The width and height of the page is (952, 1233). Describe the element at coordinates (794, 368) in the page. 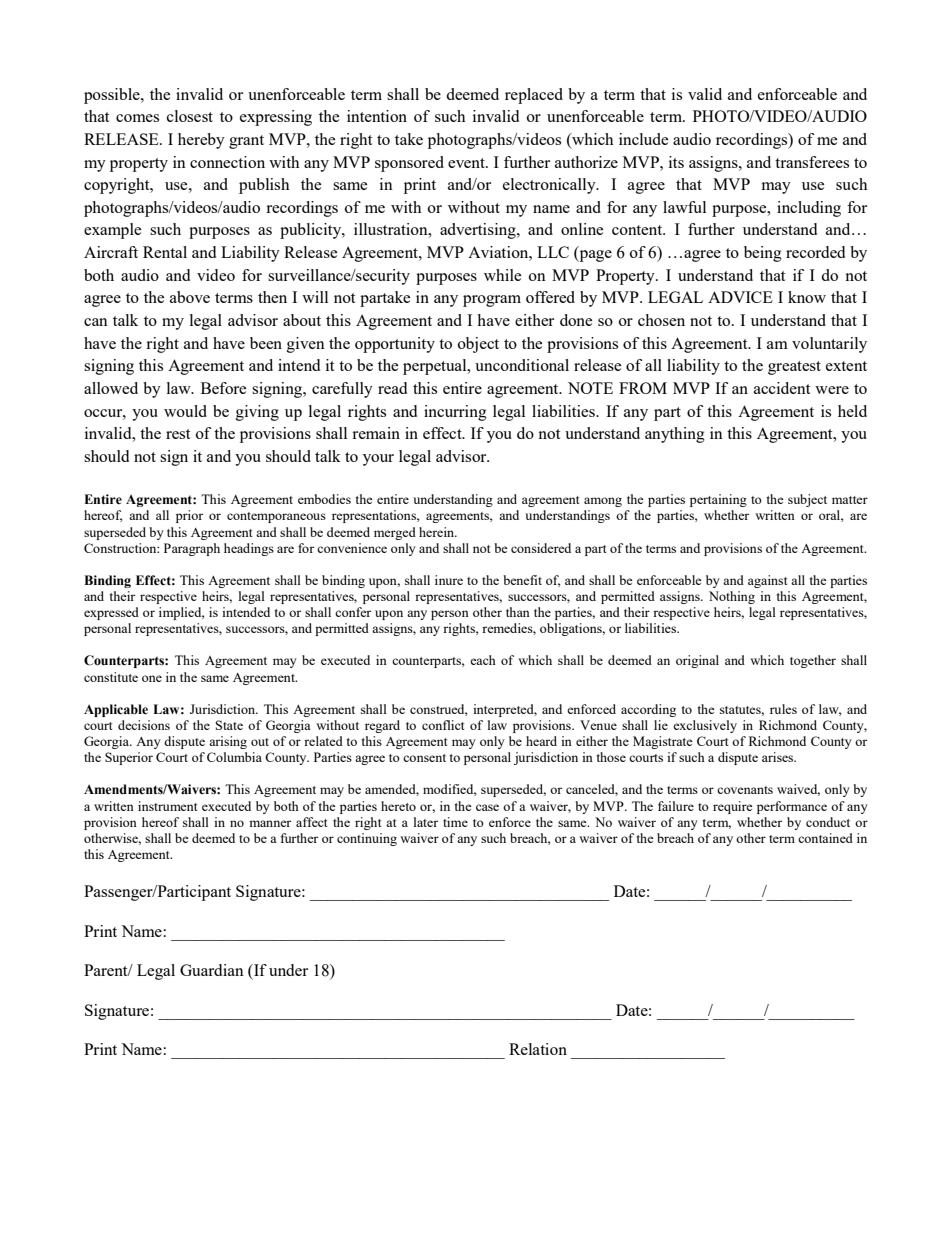

I see `greatest` at that location.
